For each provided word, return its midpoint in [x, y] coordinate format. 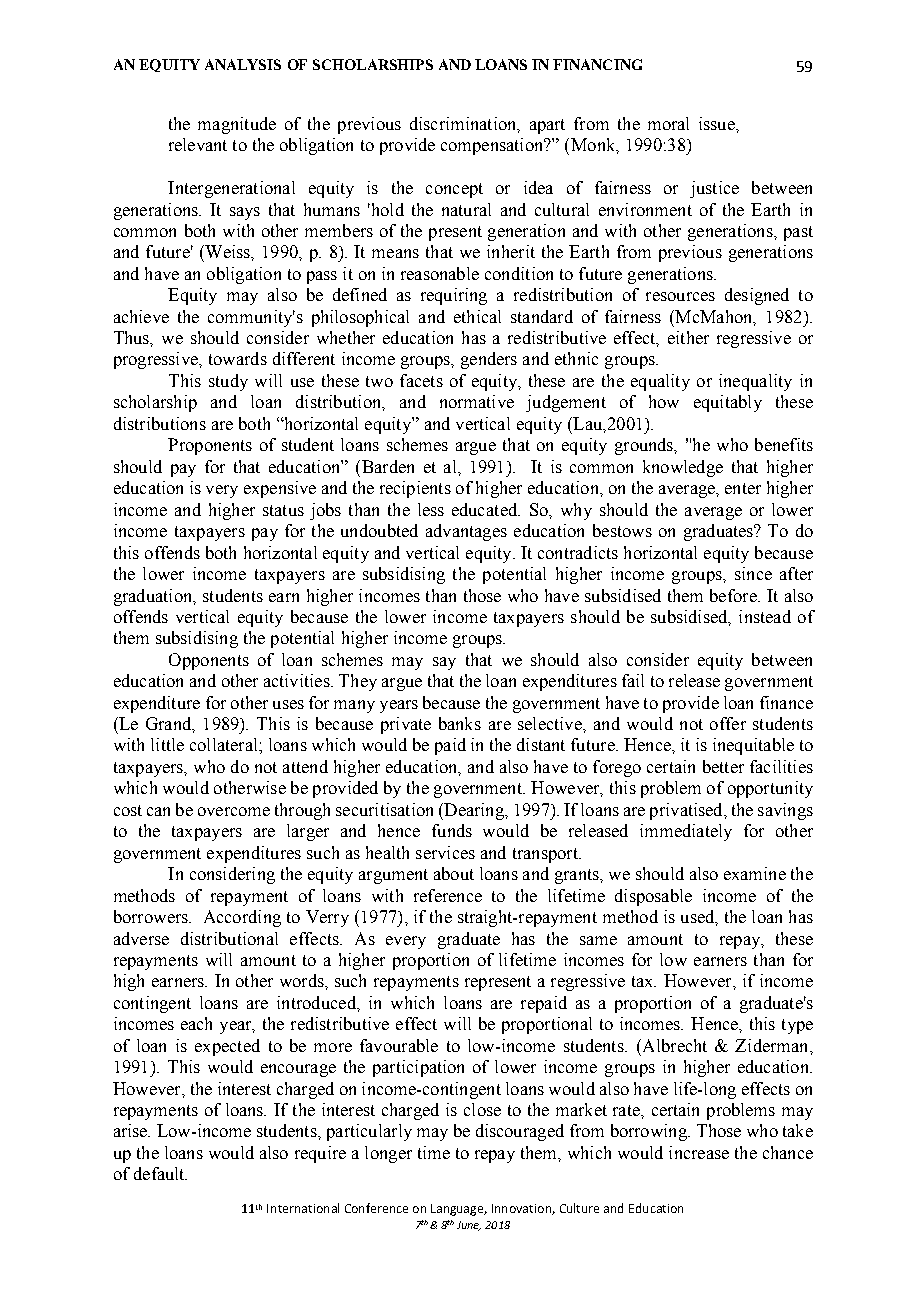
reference [448, 895]
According [242, 918]
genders [489, 360]
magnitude [237, 125]
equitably [728, 403]
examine [755, 873]
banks [460, 723]
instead [765, 616]
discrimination [464, 124]
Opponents [209, 661]
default [160, 1173]
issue [718, 123]
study [228, 382]
